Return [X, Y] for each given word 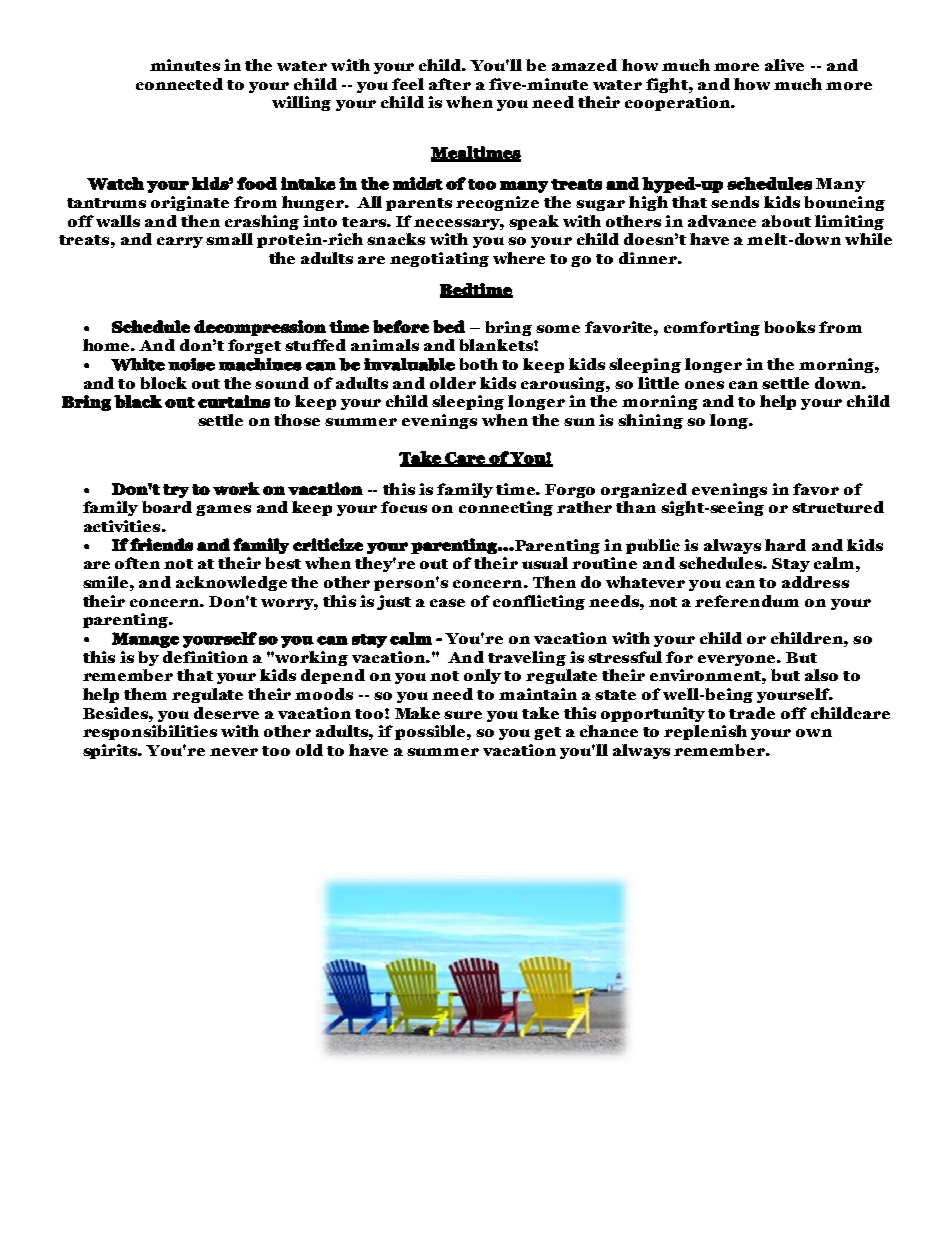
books [789, 327]
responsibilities [150, 732]
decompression [260, 328]
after [450, 84]
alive [784, 65]
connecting [506, 508]
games [223, 510]
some [558, 329]
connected [179, 84]
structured [838, 507]
